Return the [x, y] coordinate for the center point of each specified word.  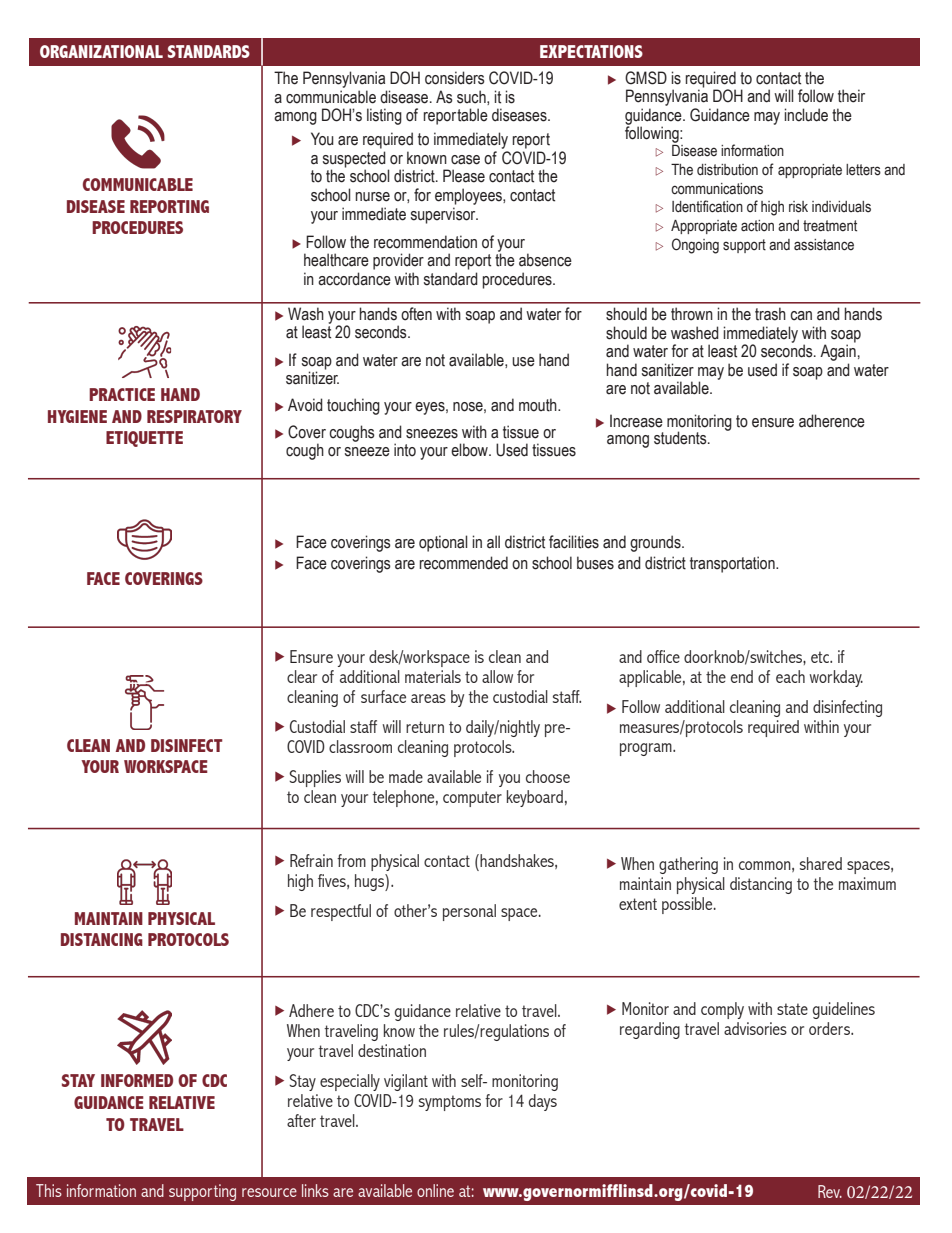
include [806, 115]
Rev [830, 1191]
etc [821, 657]
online [435, 1190]
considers [455, 78]
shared [821, 863]
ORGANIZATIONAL [101, 51]
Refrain [311, 860]
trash [770, 314]
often [416, 314]
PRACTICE [122, 394]
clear [302, 676]
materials [433, 676]
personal [469, 912]
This [49, 1190]
